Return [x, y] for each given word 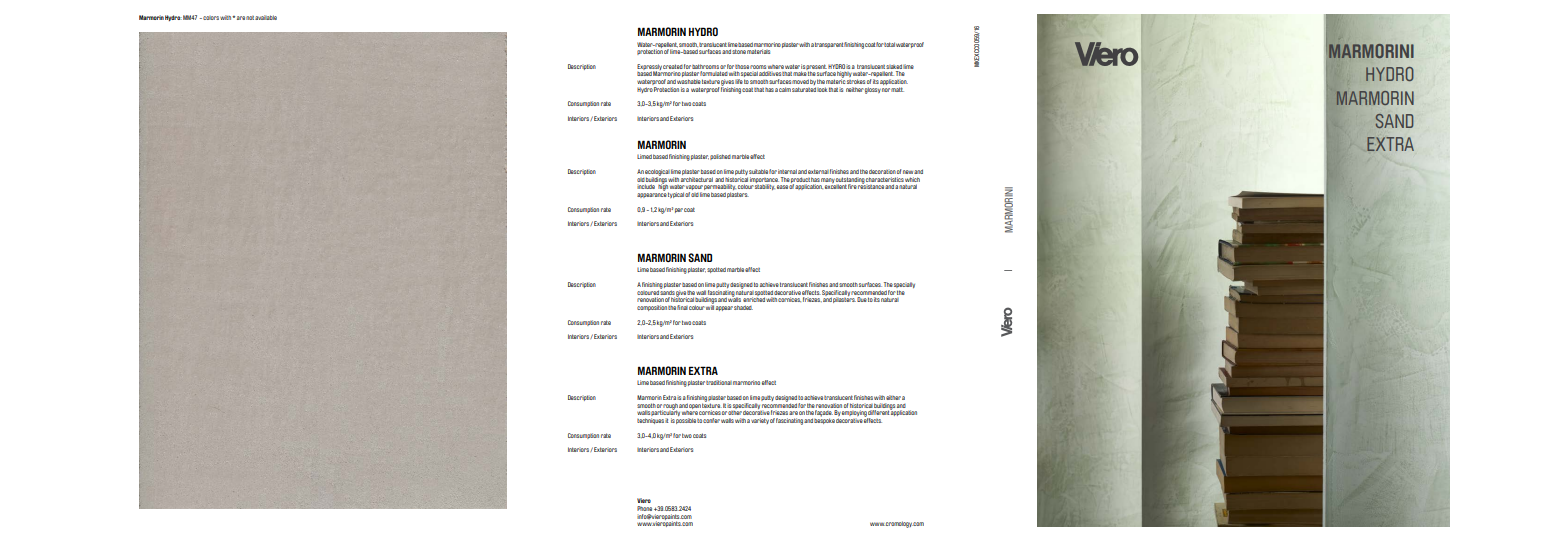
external [818, 171]
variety [760, 421]
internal [787, 171]
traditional [719, 382]
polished [720, 157]
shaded [743, 307]
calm [785, 89]
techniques [650, 421]
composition [652, 308]
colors [210, 18]
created [673, 66]
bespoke [824, 420]
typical [676, 195]
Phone [644, 508]
